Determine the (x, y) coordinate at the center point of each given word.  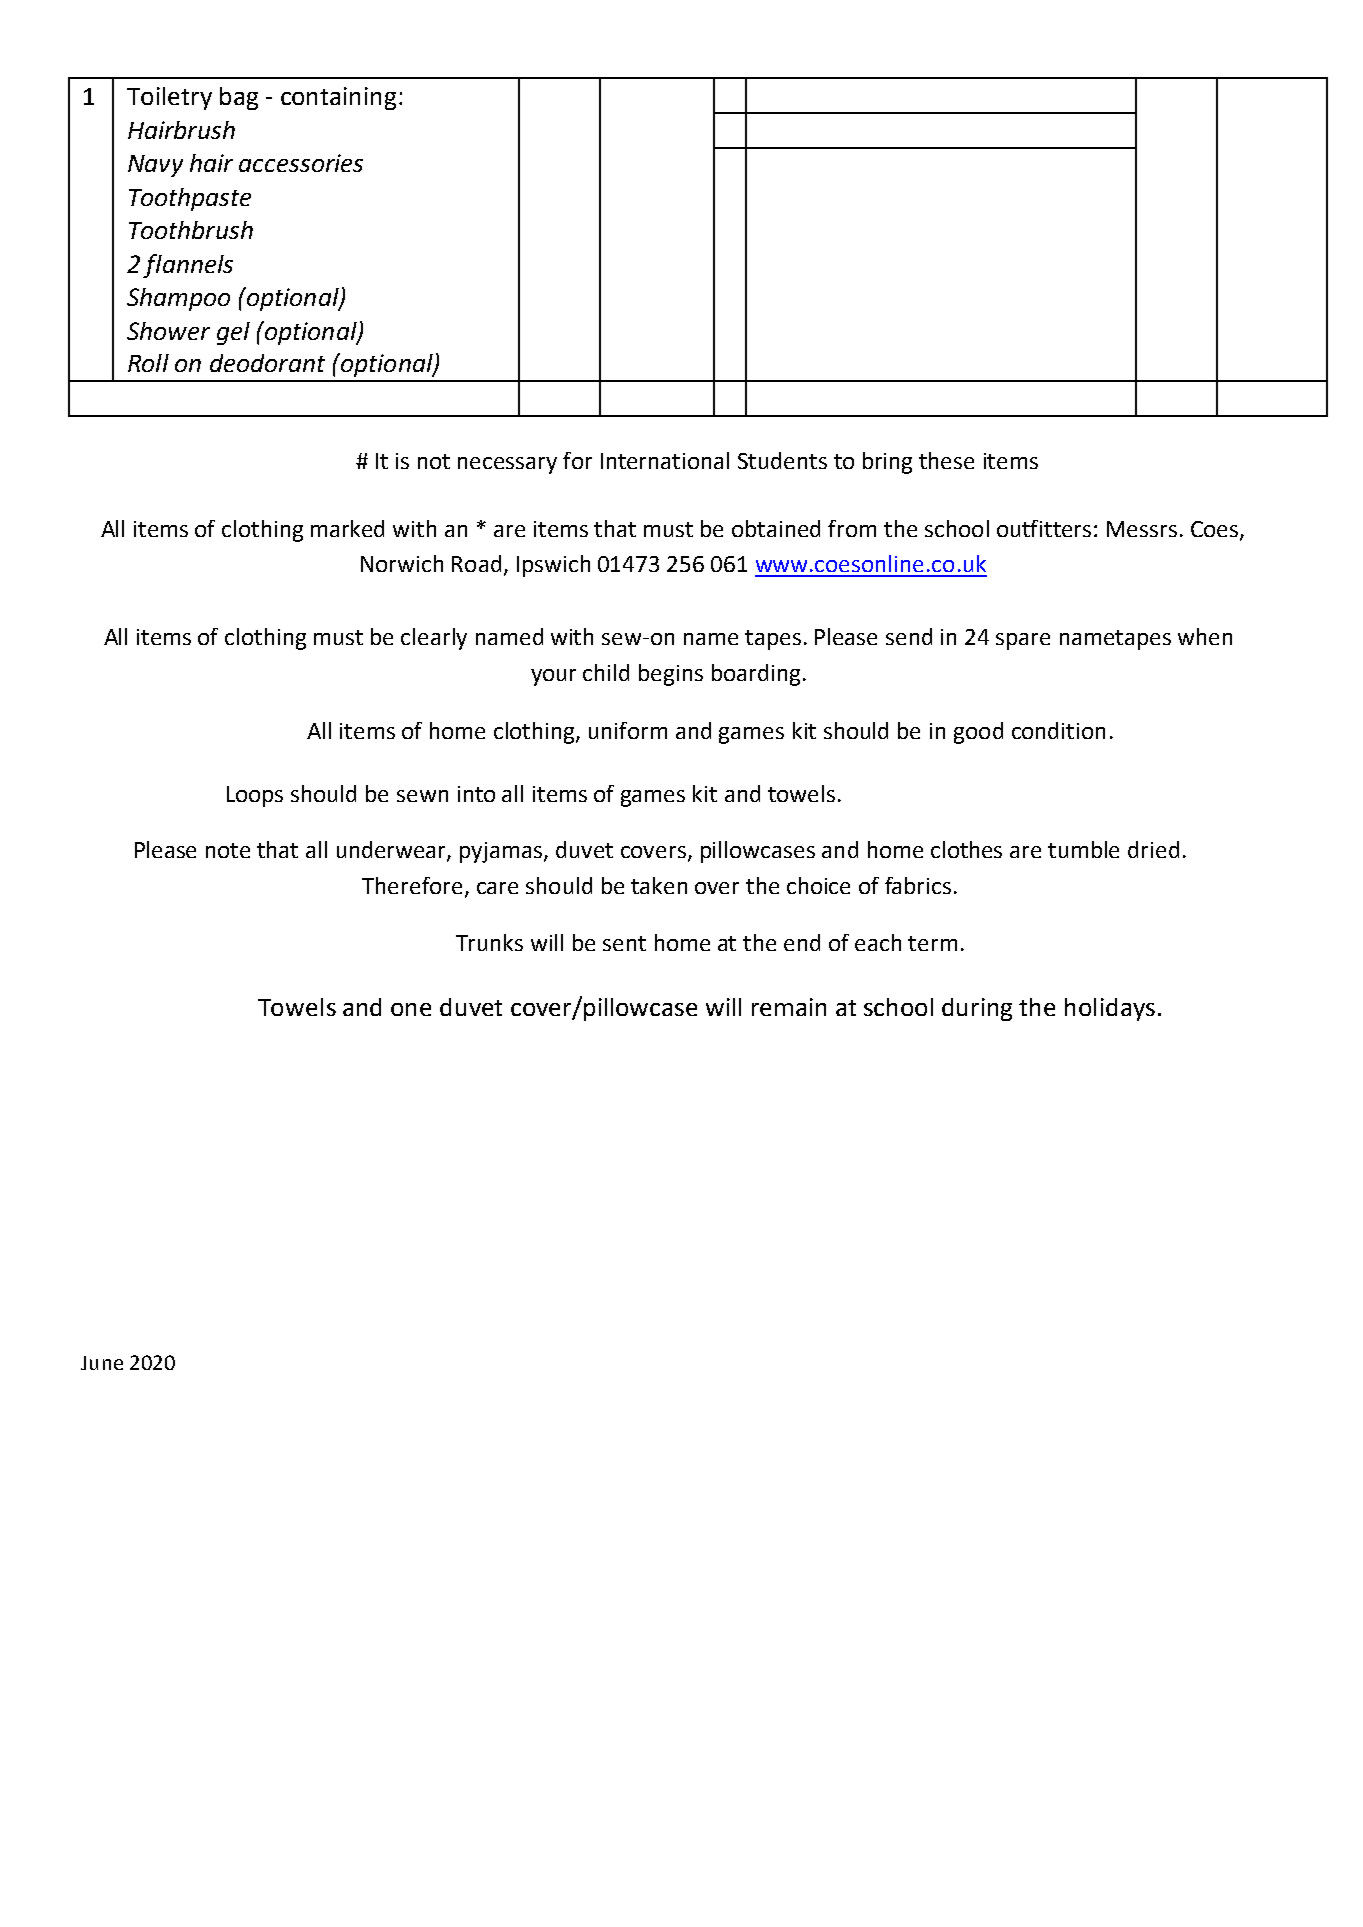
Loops (255, 796)
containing (338, 98)
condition (1058, 730)
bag (239, 98)
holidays (1110, 1009)
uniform (628, 730)
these (946, 460)
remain (789, 1007)
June (102, 1363)
